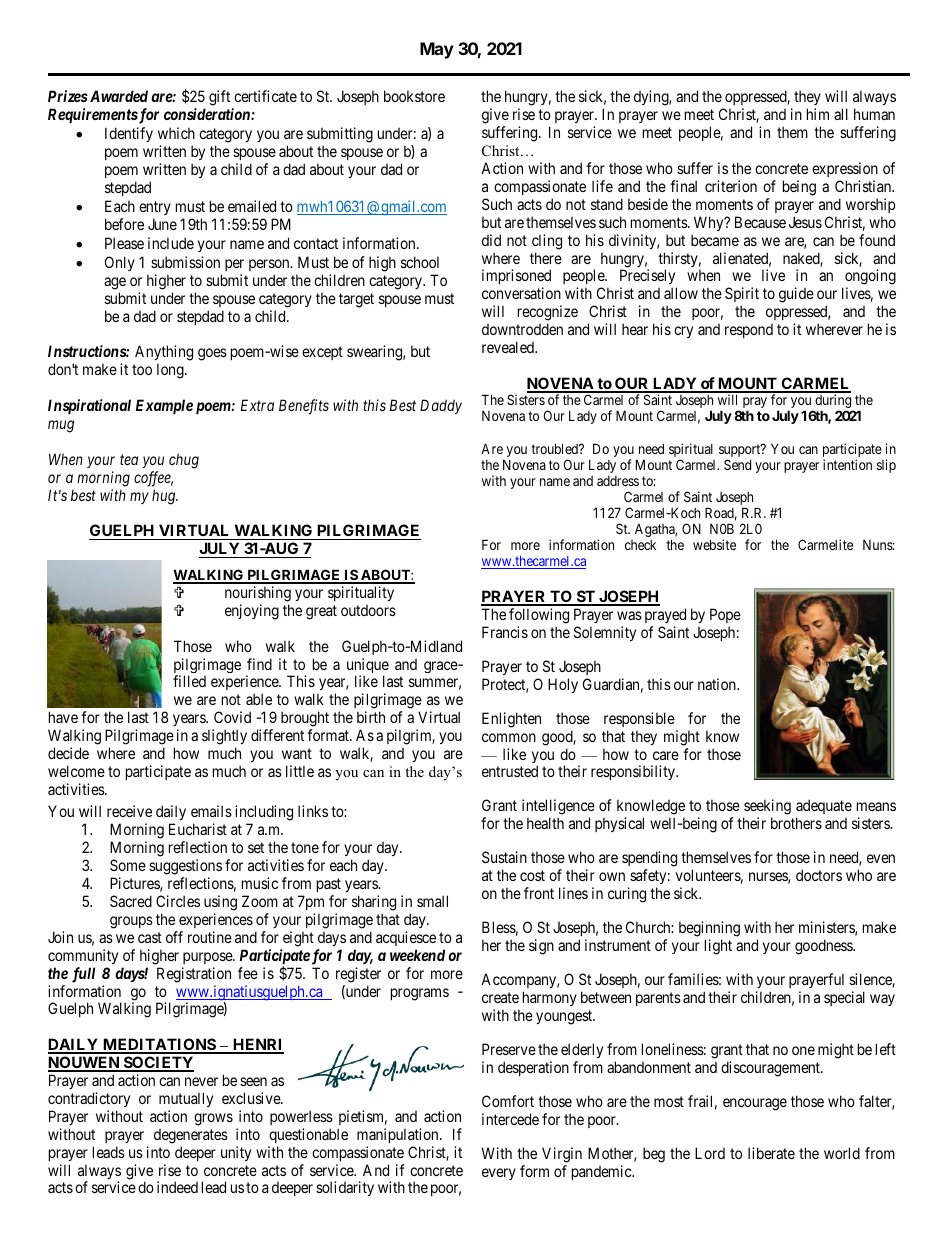 The image size is (952, 1233). I want to click on seeking, so click(767, 808).
